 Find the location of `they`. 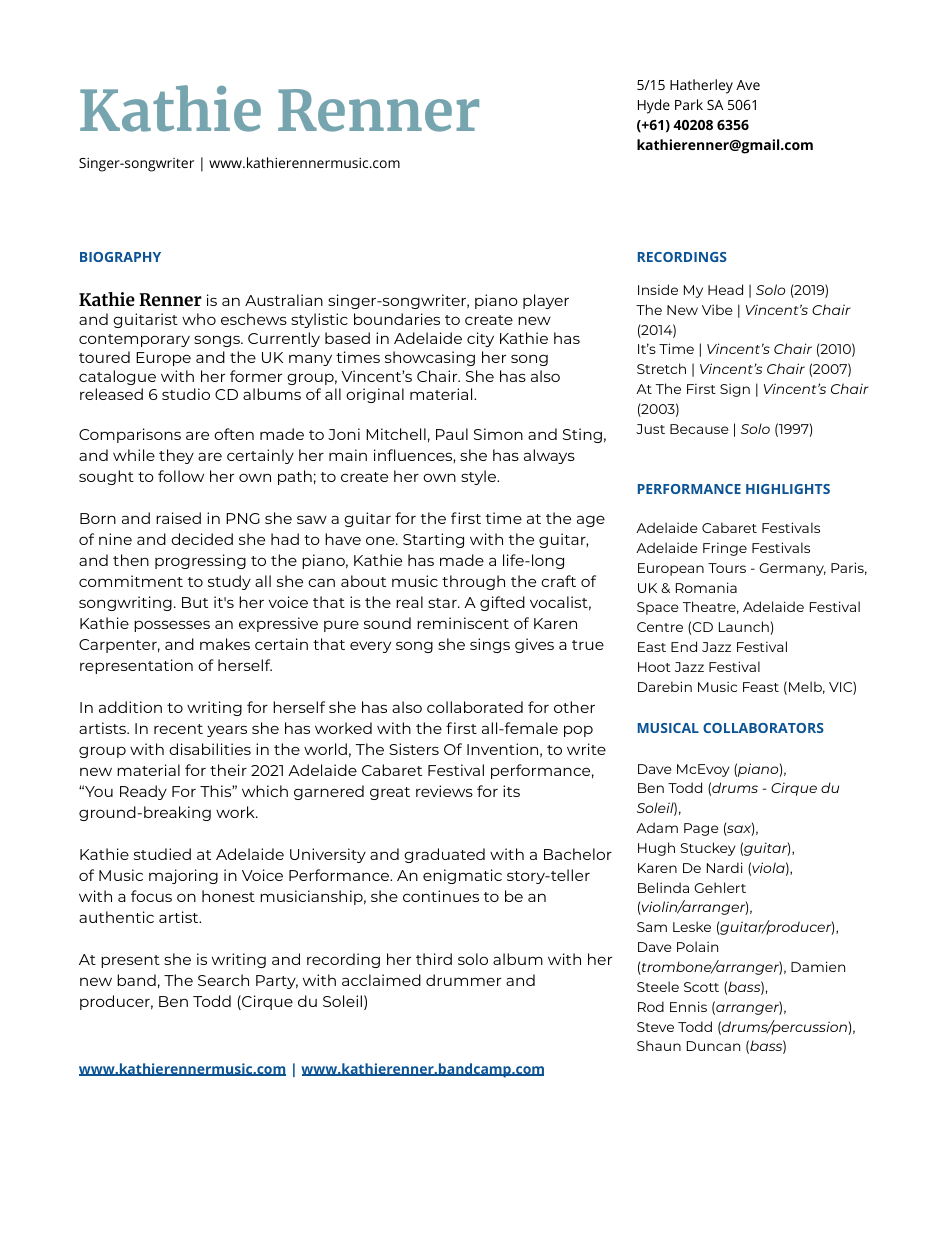

they is located at coordinates (176, 456).
